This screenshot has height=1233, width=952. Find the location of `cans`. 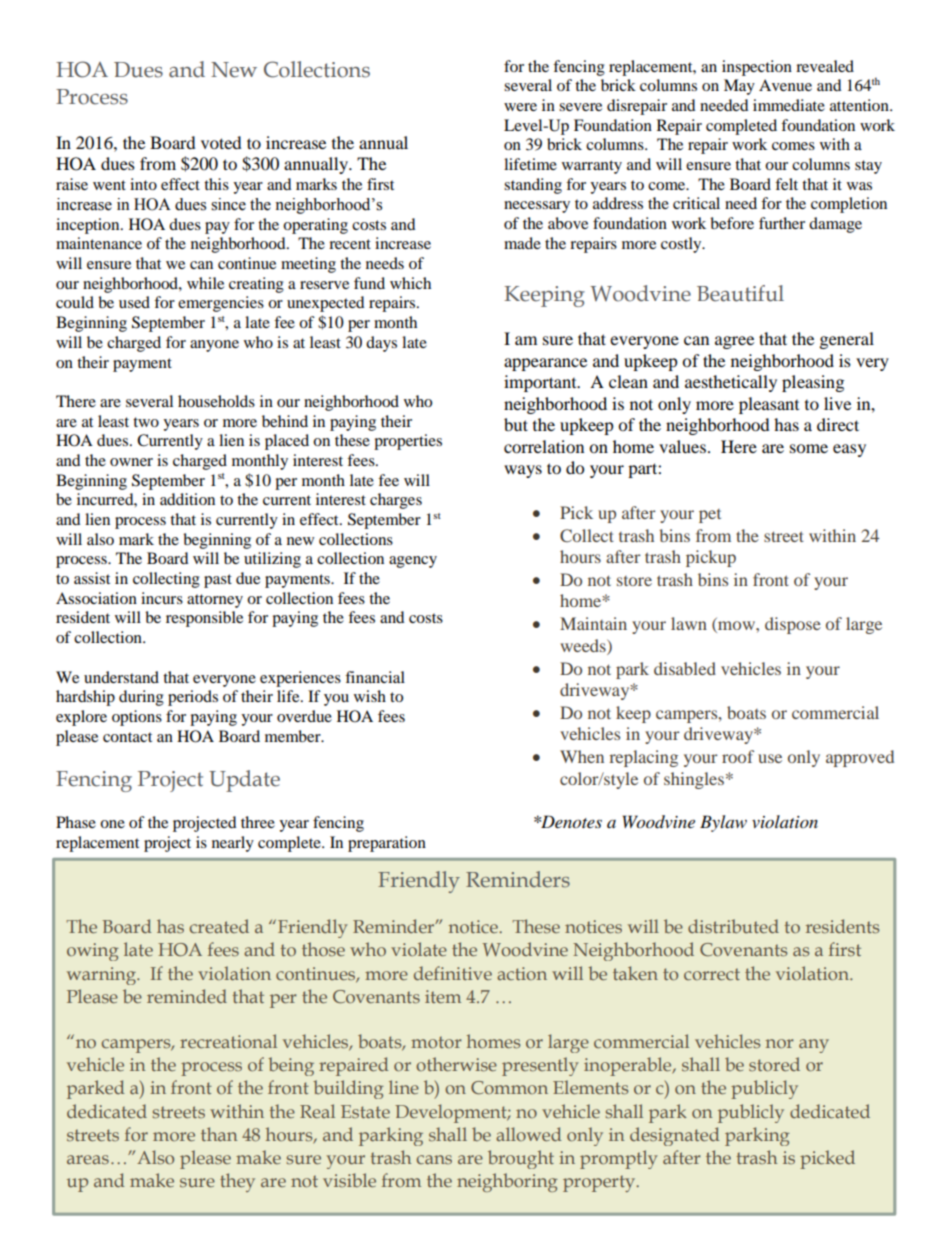

cans is located at coordinates (434, 1159).
